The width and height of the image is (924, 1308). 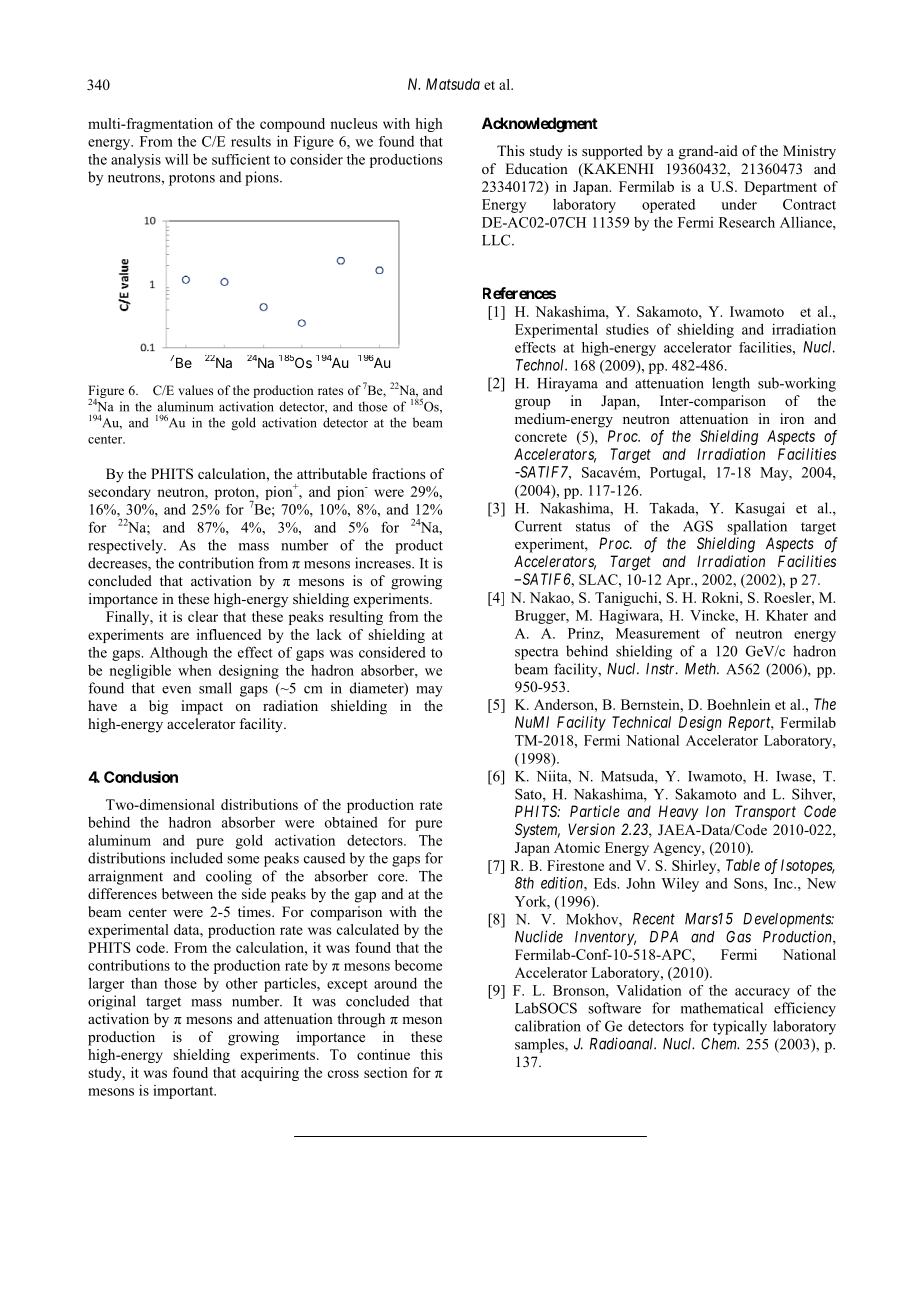 I want to click on typically, so click(x=740, y=1027).
